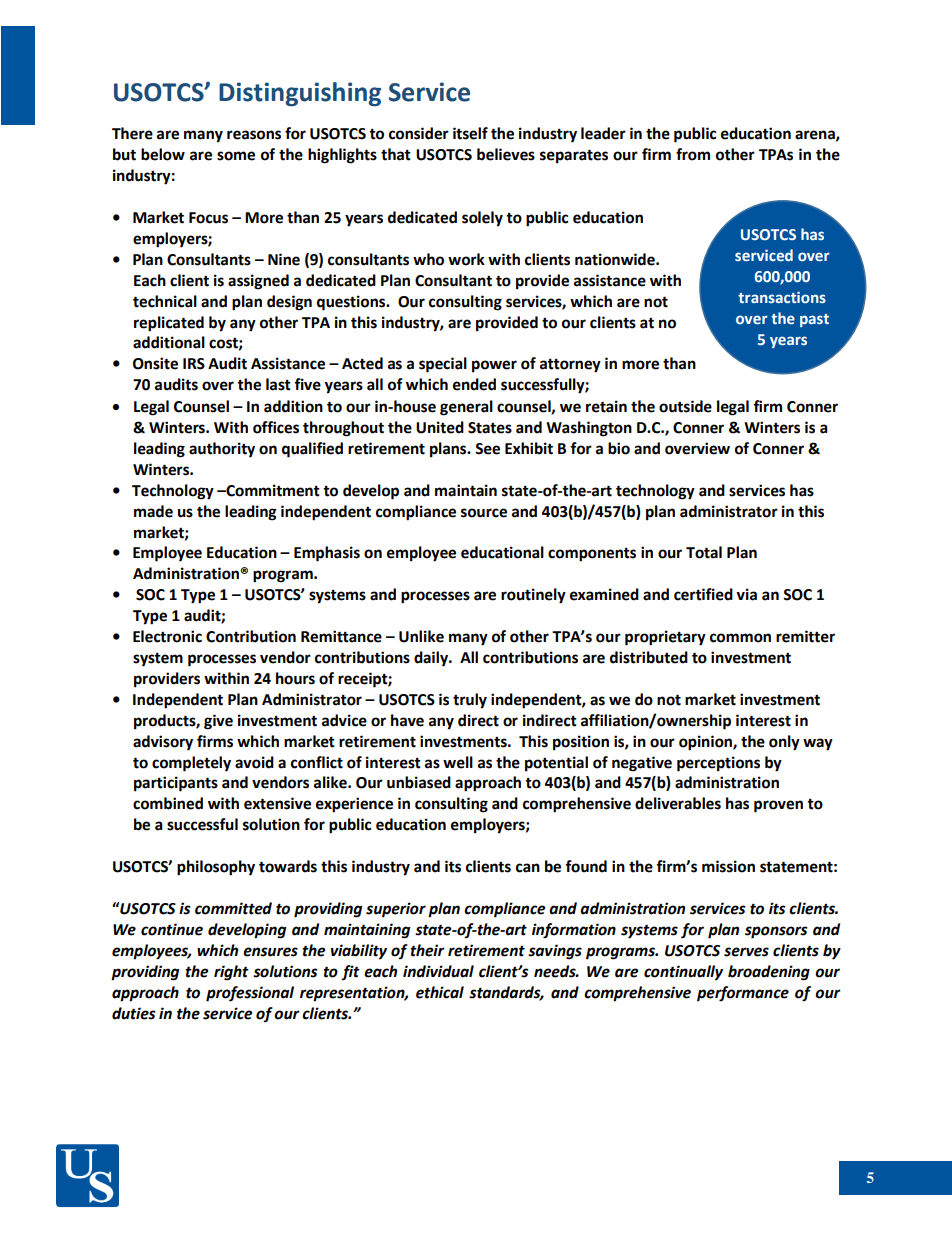 Image resolution: width=952 pixels, height=1233 pixels. Describe the element at coordinates (484, 513) in the page. I see `source` at that location.
